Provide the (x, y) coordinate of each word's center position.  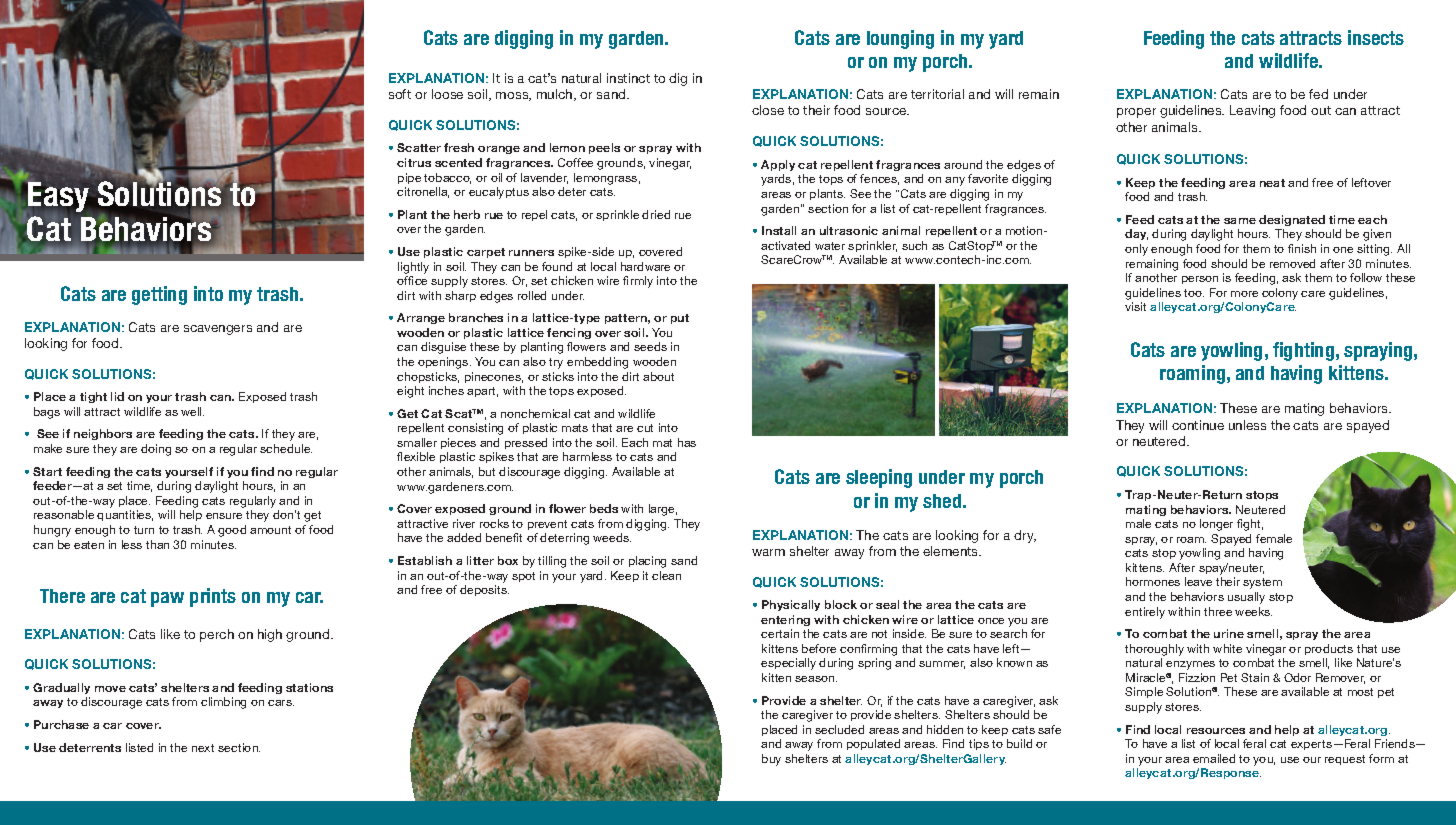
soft (400, 94)
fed (1318, 94)
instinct (628, 78)
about (658, 376)
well (192, 411)
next (203, 748)
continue (1198, 425)
